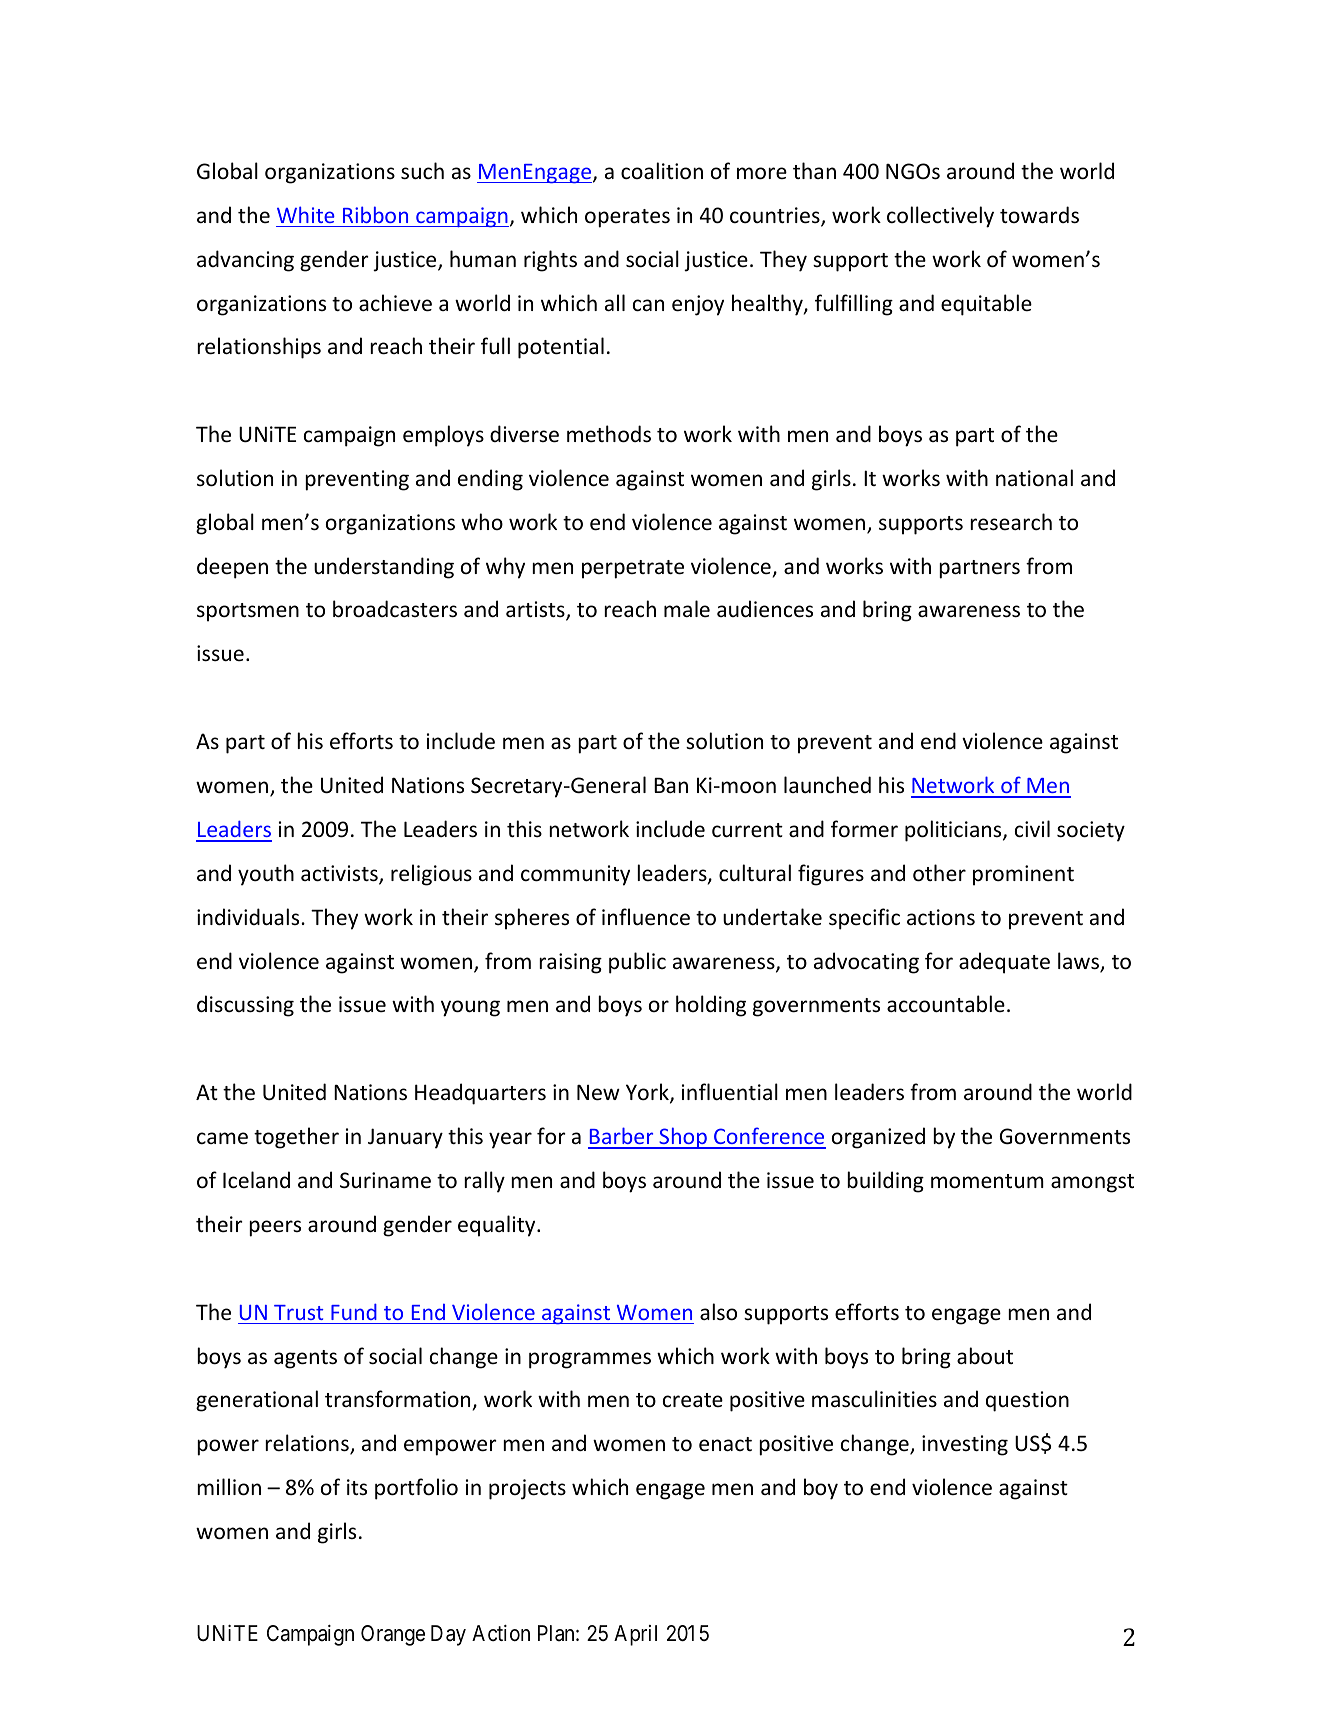  What do you see at coordinates (1011, 522) in the screenshot?
I see `research` at bounding box center [1011, 522].
